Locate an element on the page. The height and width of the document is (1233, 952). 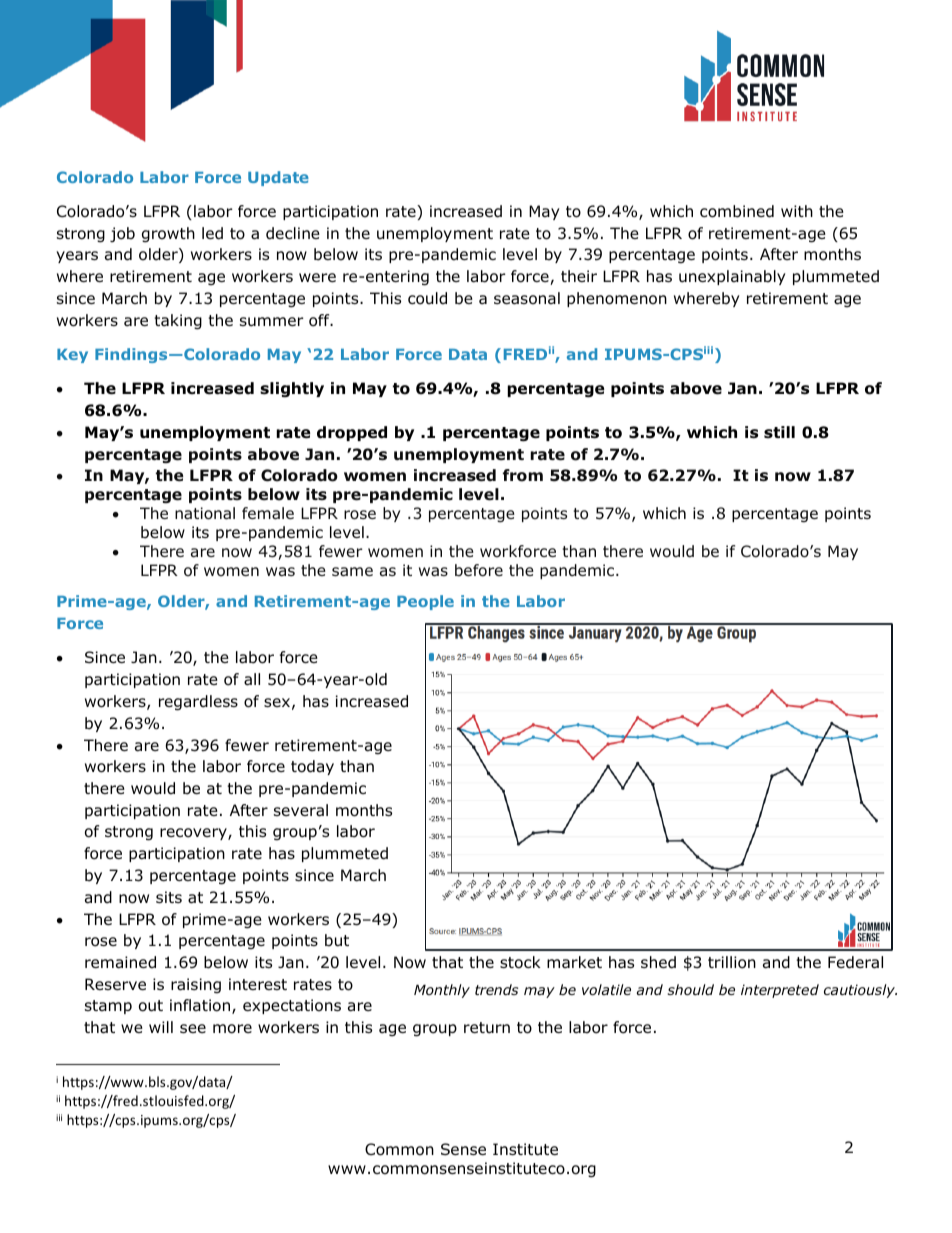
before is located at coordinates (479, 570).
